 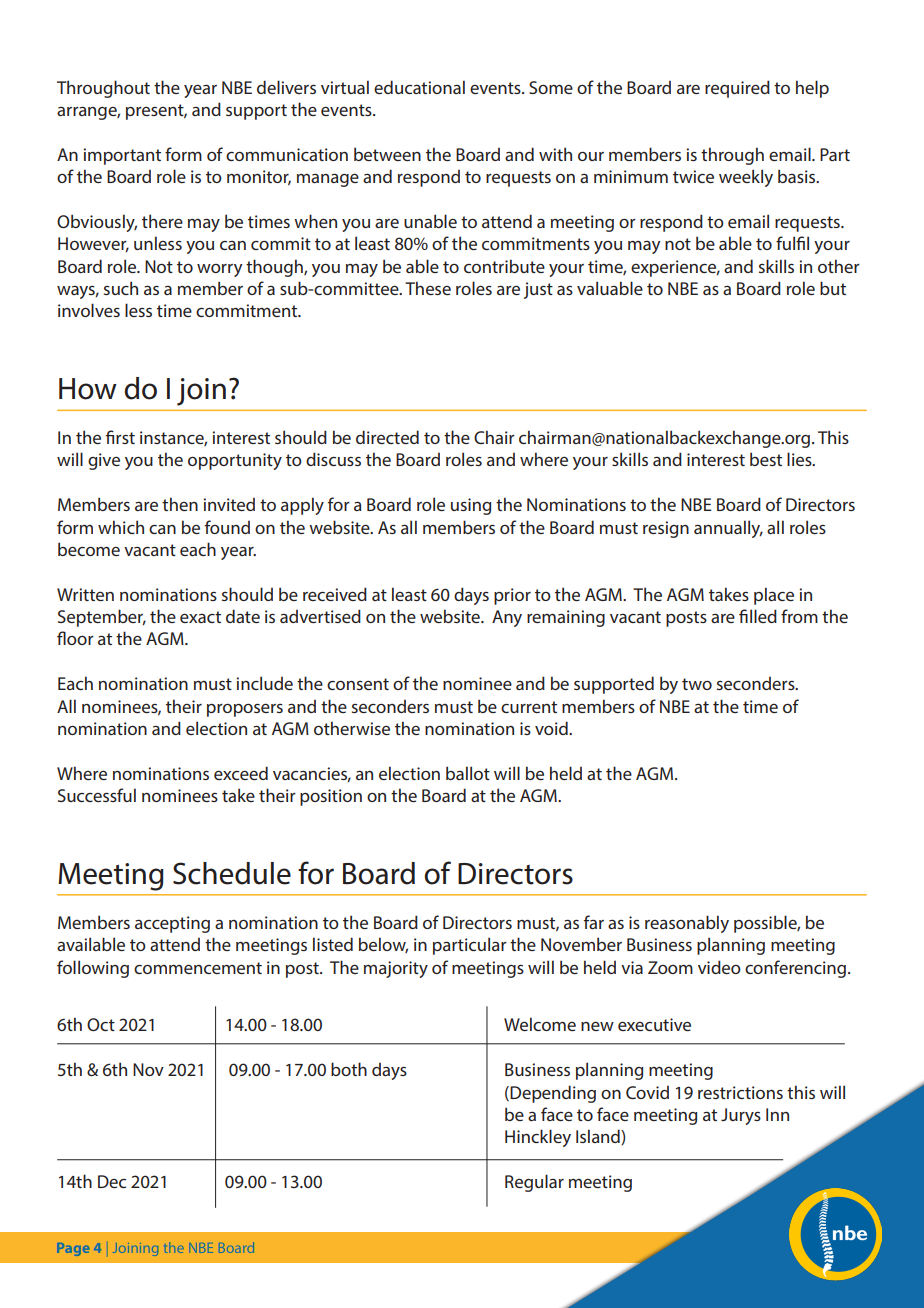 What do you see at coordinates (737, 89) in the document?
I see `required` at bounding box center [737, 89].
